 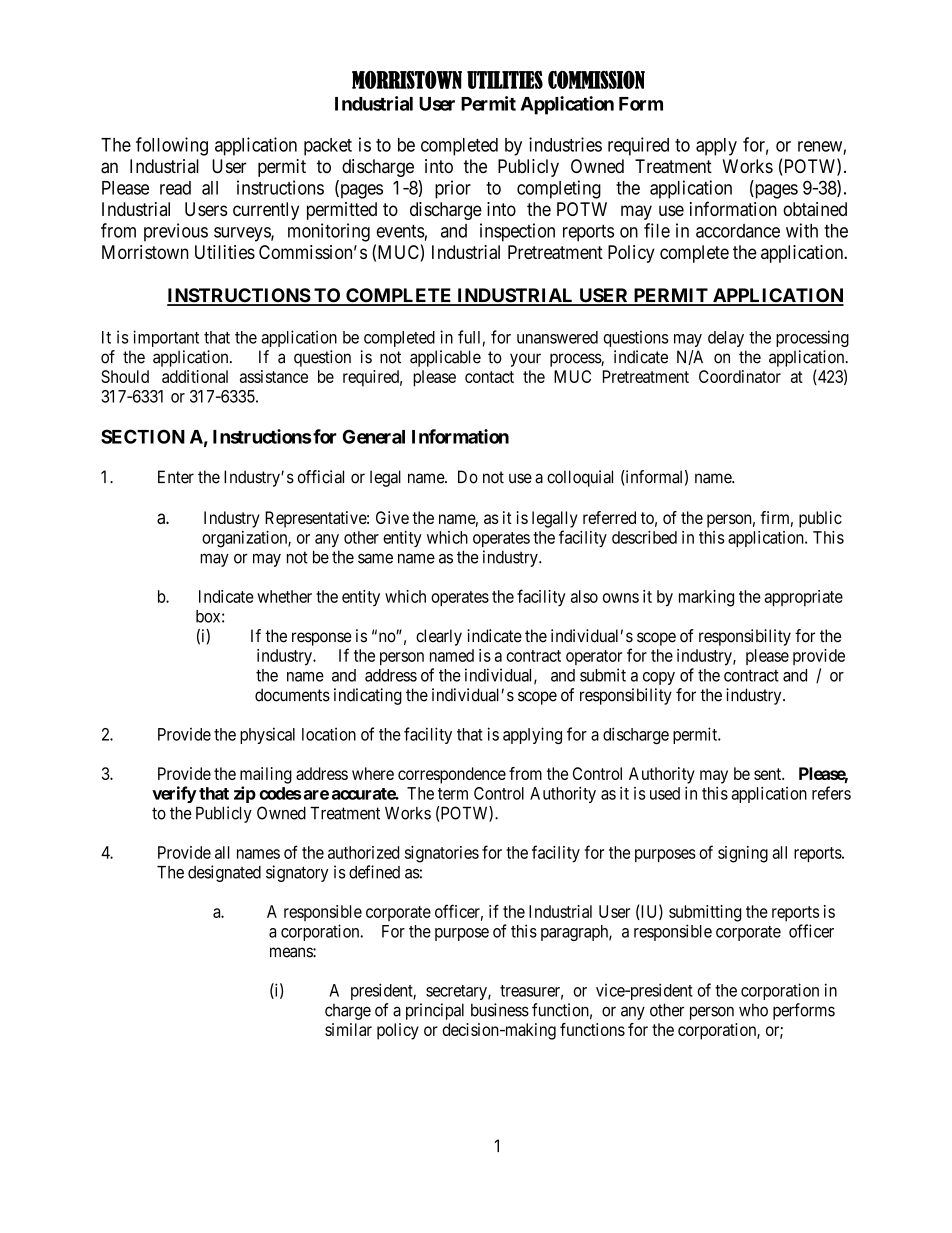 I want to click on obtained, so click(x=815, y=209).
